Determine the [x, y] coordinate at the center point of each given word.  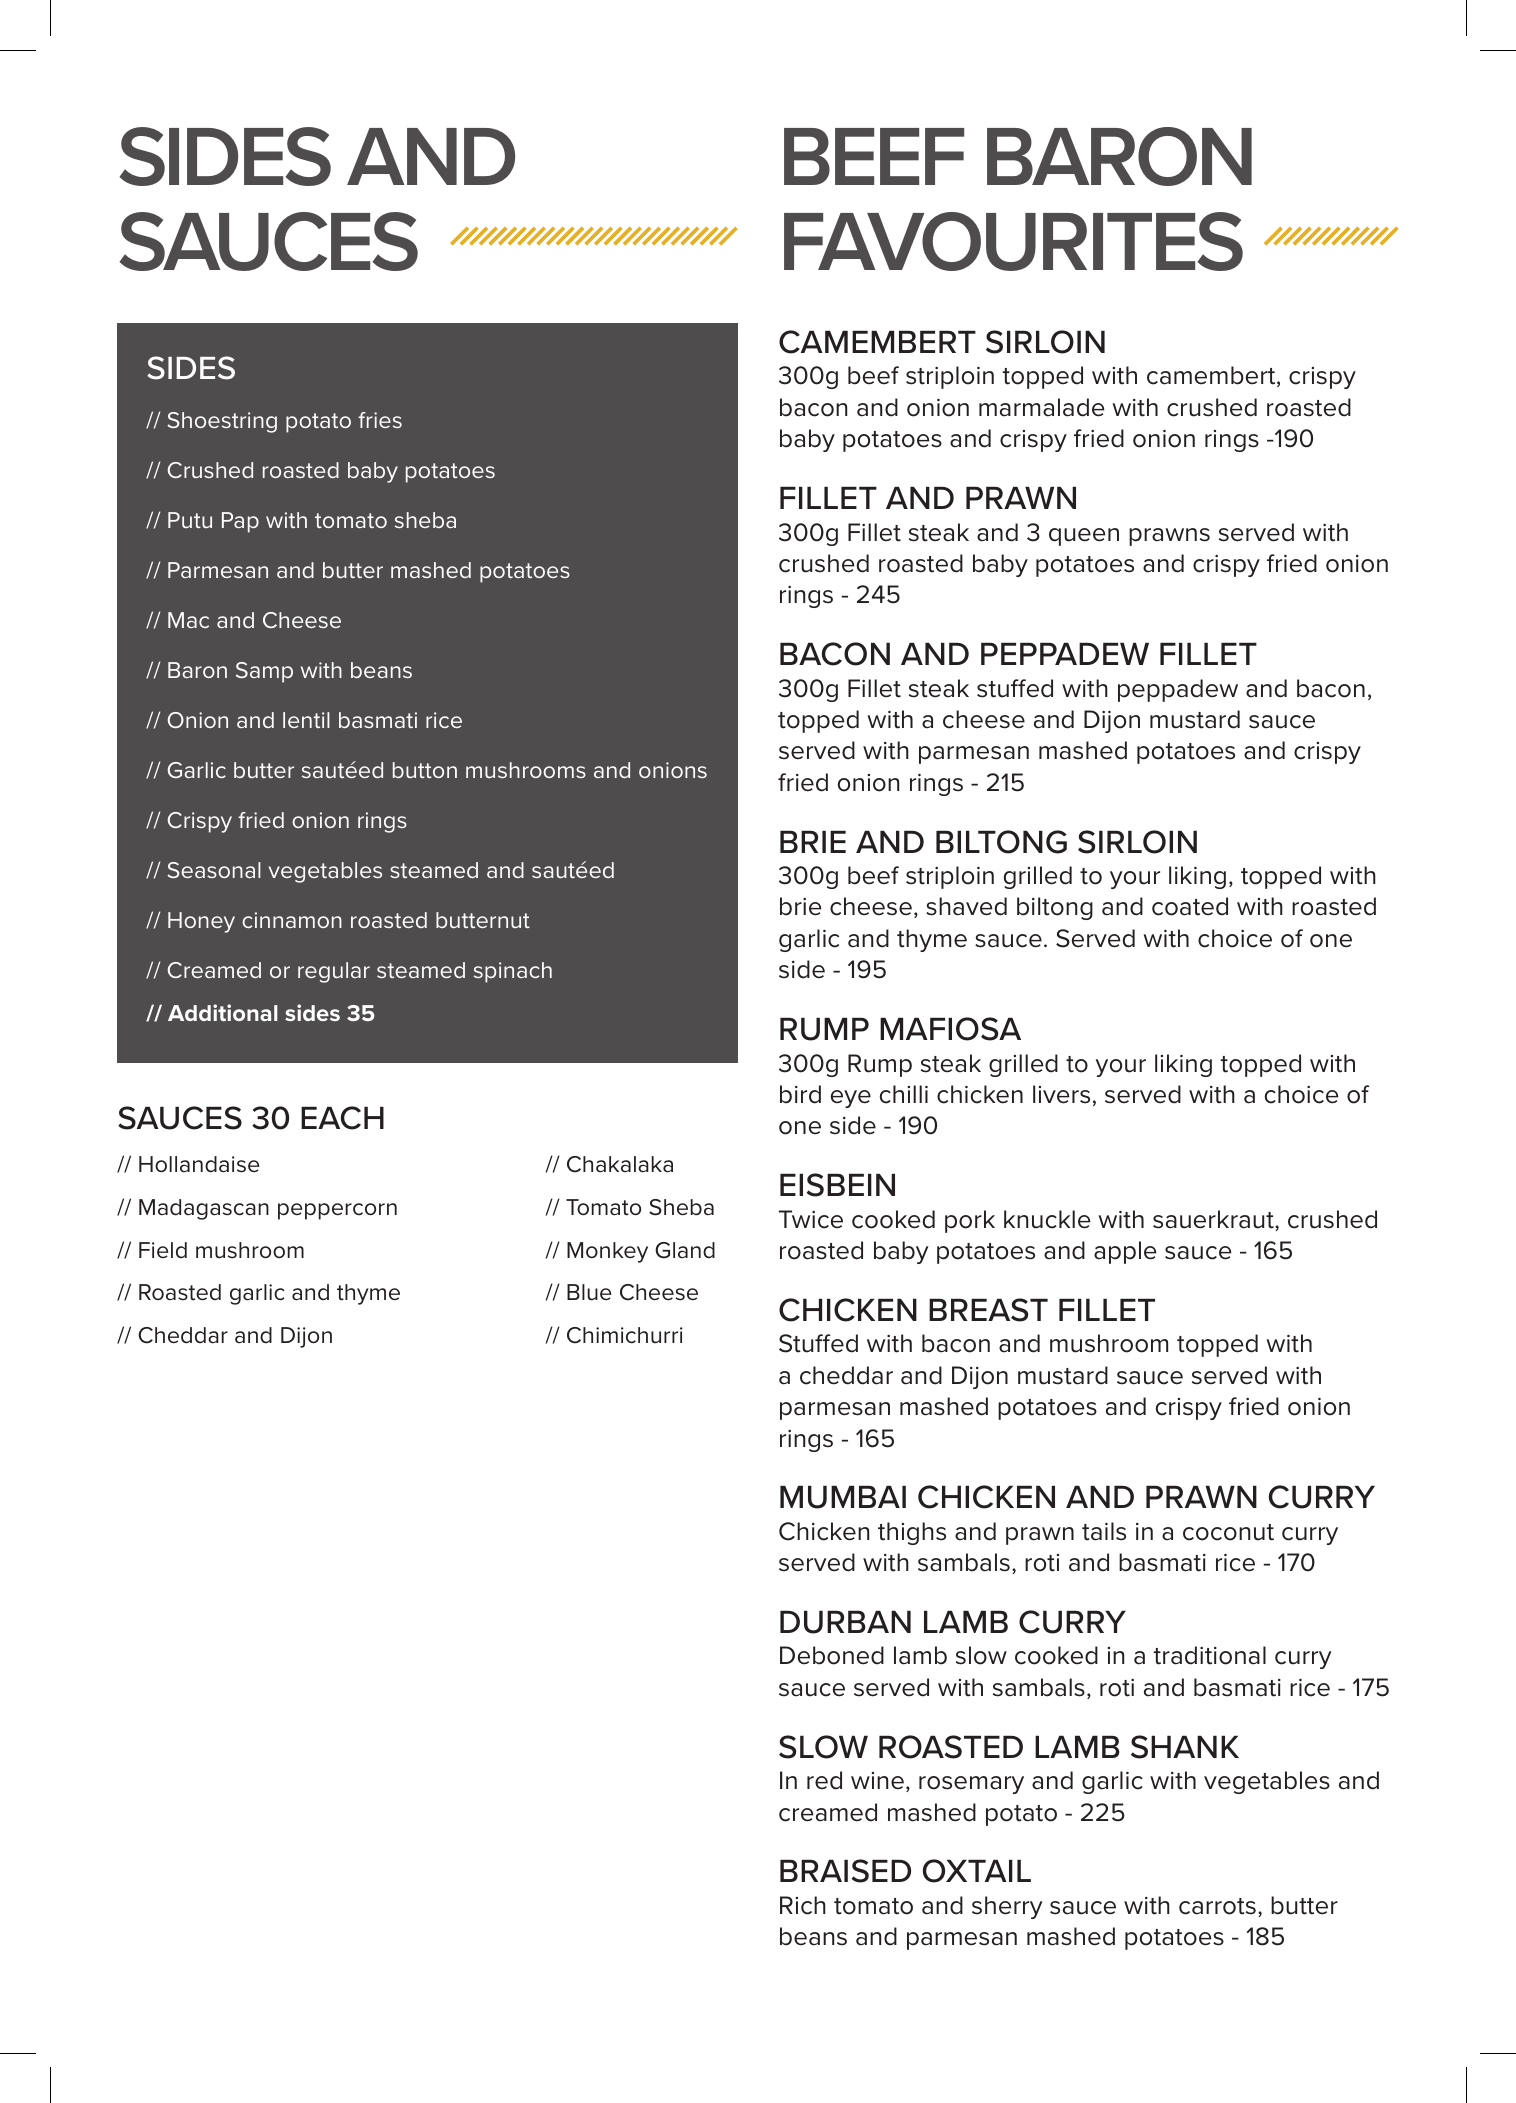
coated [1190, 906]
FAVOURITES [1013, 241]
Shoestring [222, 422]
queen [1084, 537]
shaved [966, 906]
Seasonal [214, 870]
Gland [685, 1250]
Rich [803, 1905]
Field [163, 1250]
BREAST [988, 1310]
